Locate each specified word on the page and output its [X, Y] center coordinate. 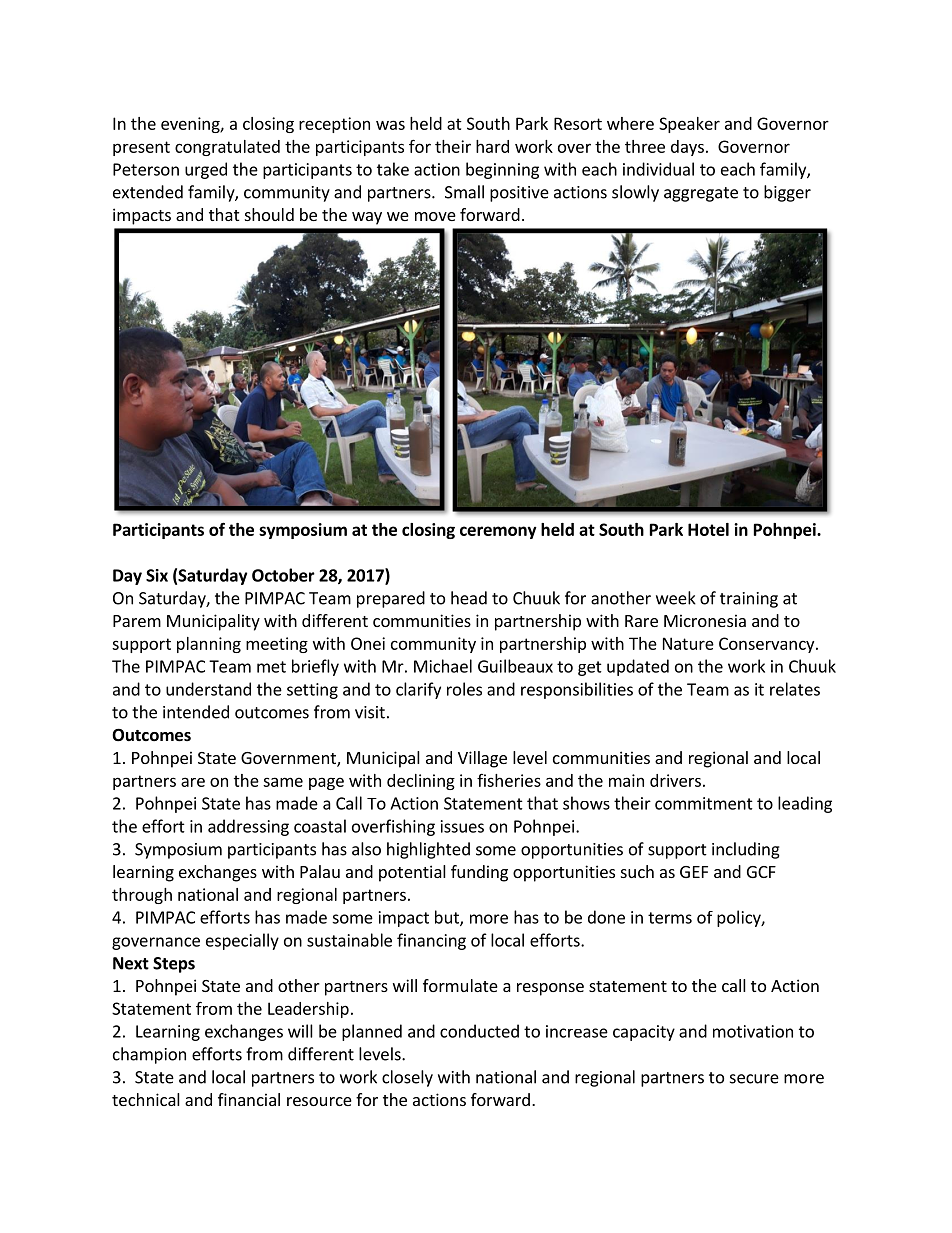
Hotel [708, 529]
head [469, 598]
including [746, 850]
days [687, 148]
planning [209, 645]
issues [462, 826]
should [269, 214]
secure [754, 1079]
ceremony [498, 532]
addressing [248, 827]
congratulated [227, 148]
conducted [479, 1031]
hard [492, 146]
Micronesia [705, 620]
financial [249, 1099]
